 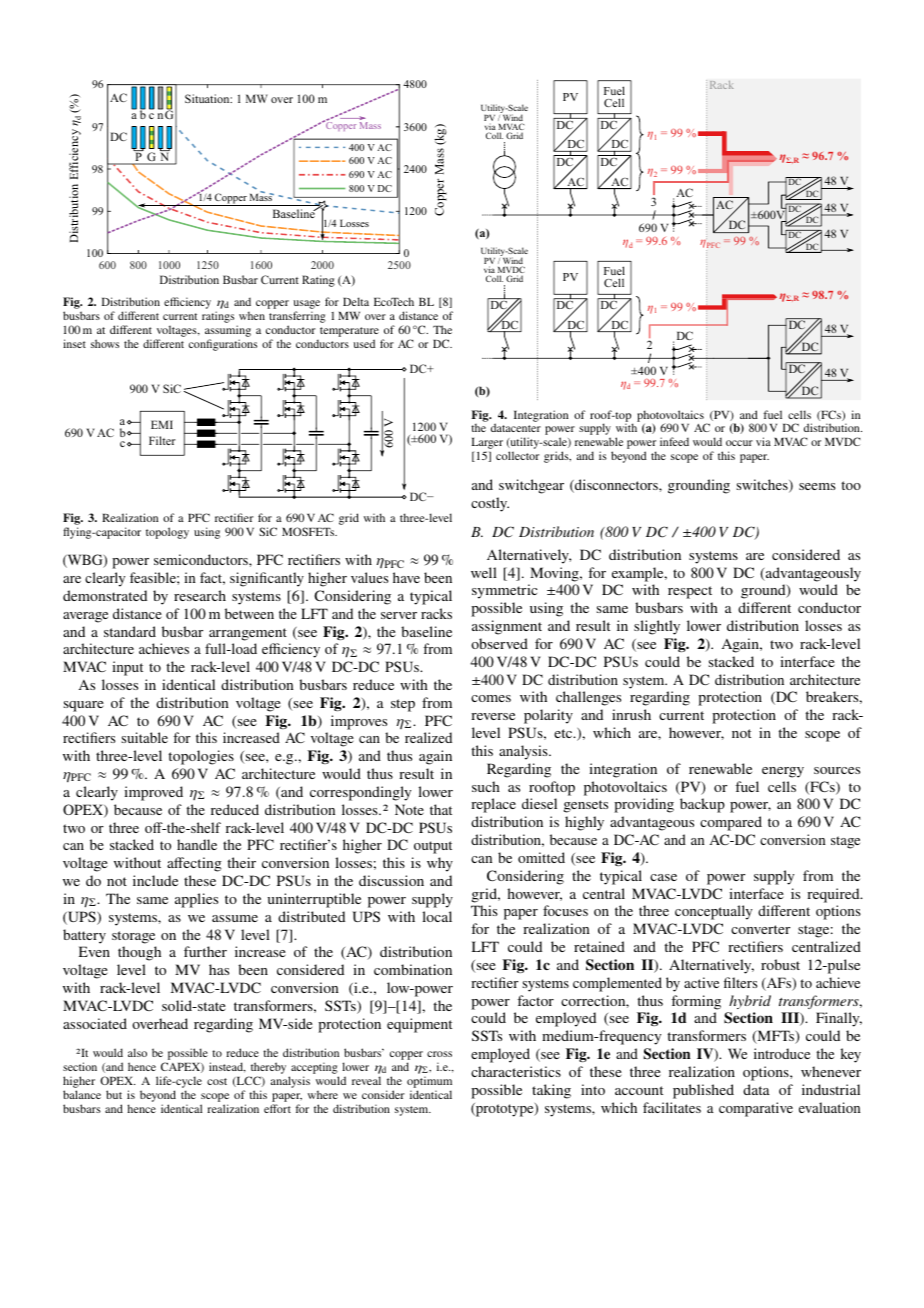 What do you see at coordinates (167, 533) in the screenshot?
I see `topology` at bounding box center [167, 533].
